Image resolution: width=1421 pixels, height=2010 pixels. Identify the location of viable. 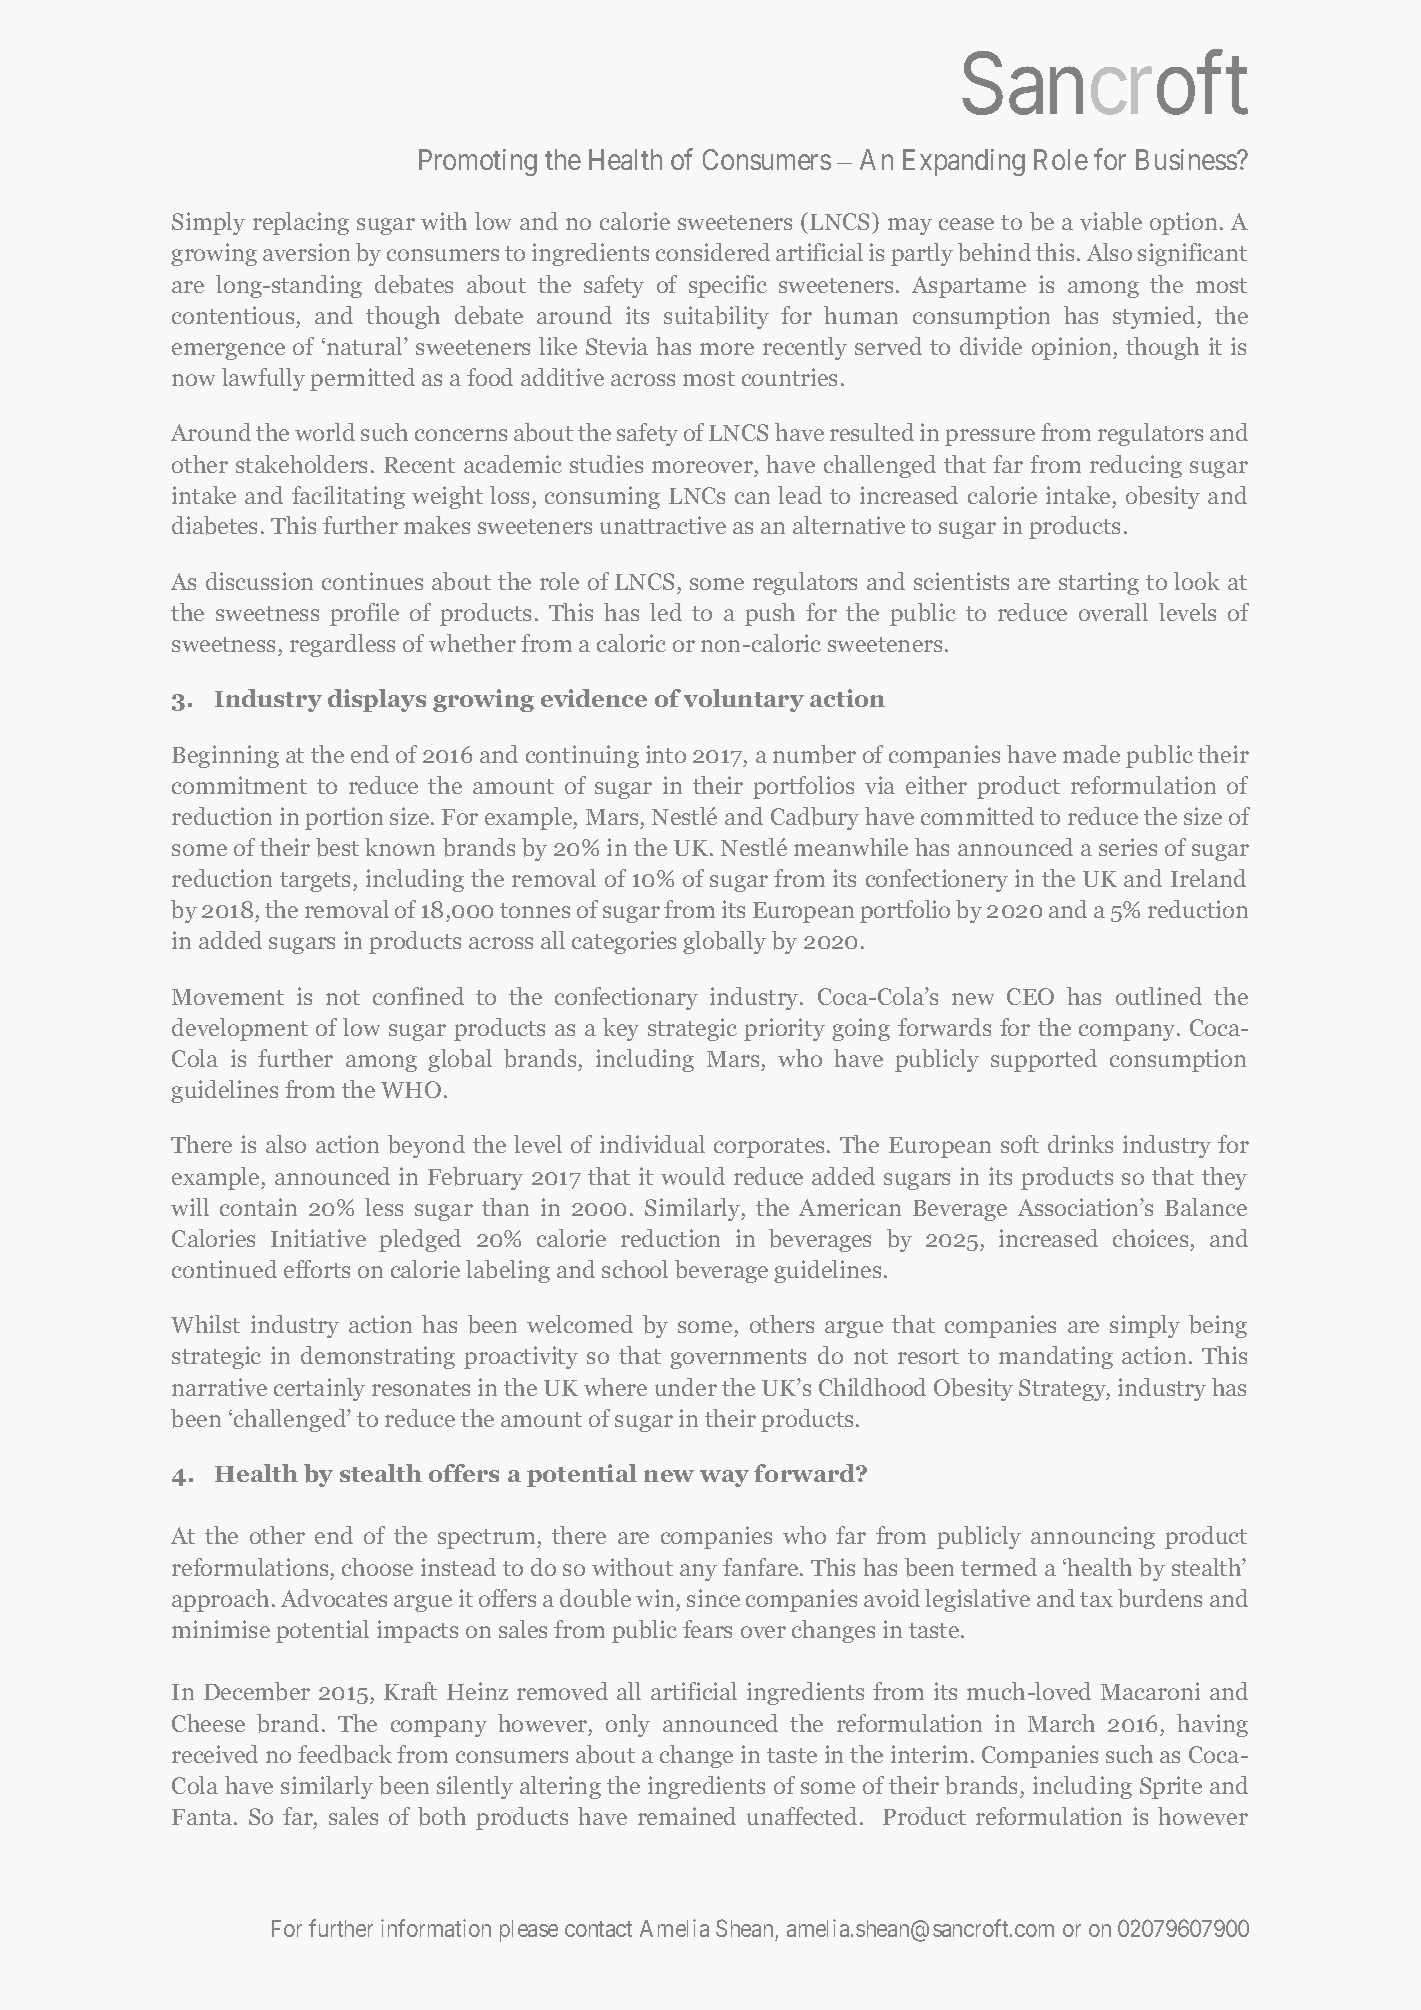
(1111, 221).
